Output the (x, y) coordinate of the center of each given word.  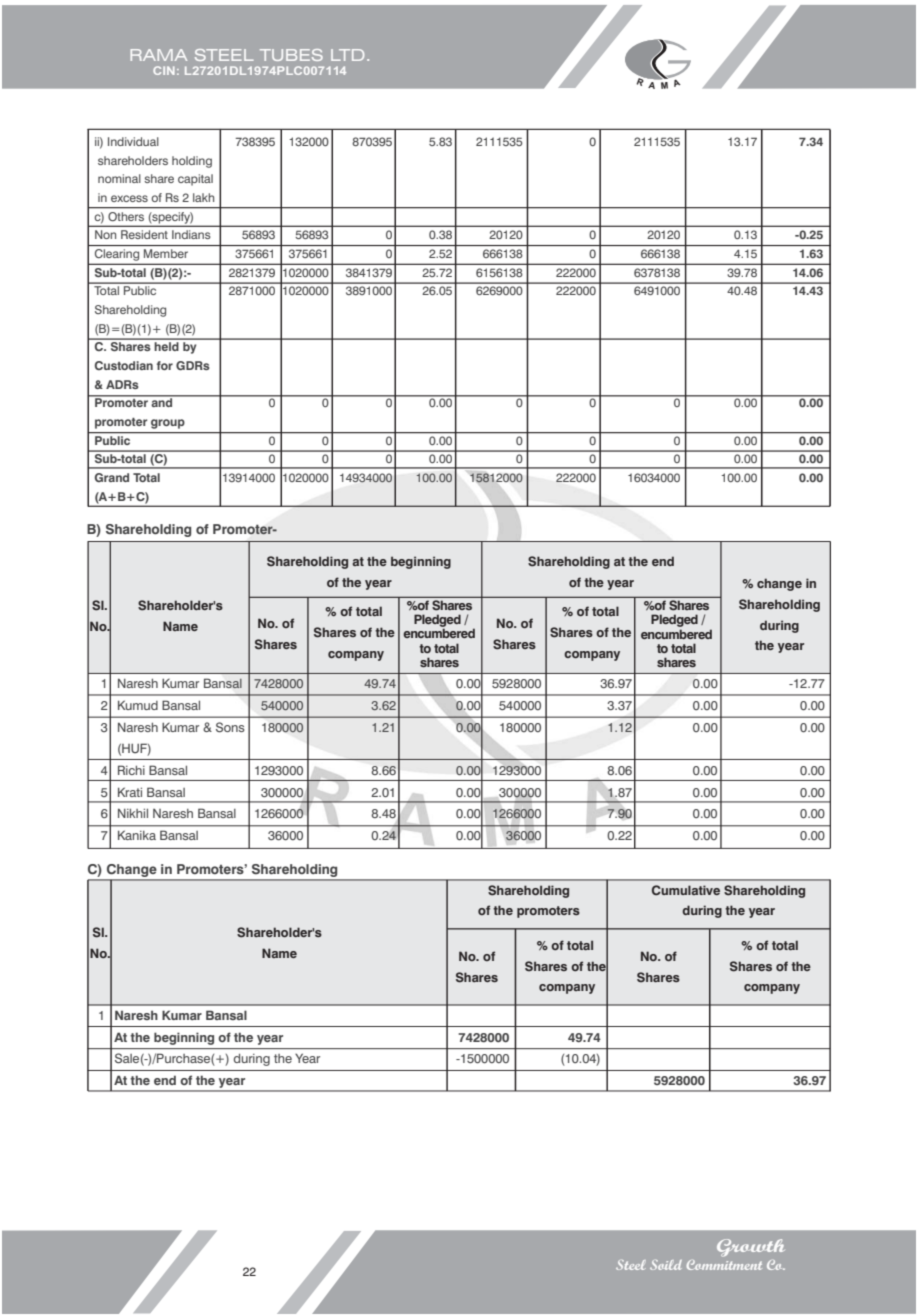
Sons (230, 727)
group (168, 424)
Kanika (137, 835)
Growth (751, 1248)
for (165, 365)
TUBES (291, 55)
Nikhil (133, 813)
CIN (164, 70)
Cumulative (686, 890)
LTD (347, 55)
